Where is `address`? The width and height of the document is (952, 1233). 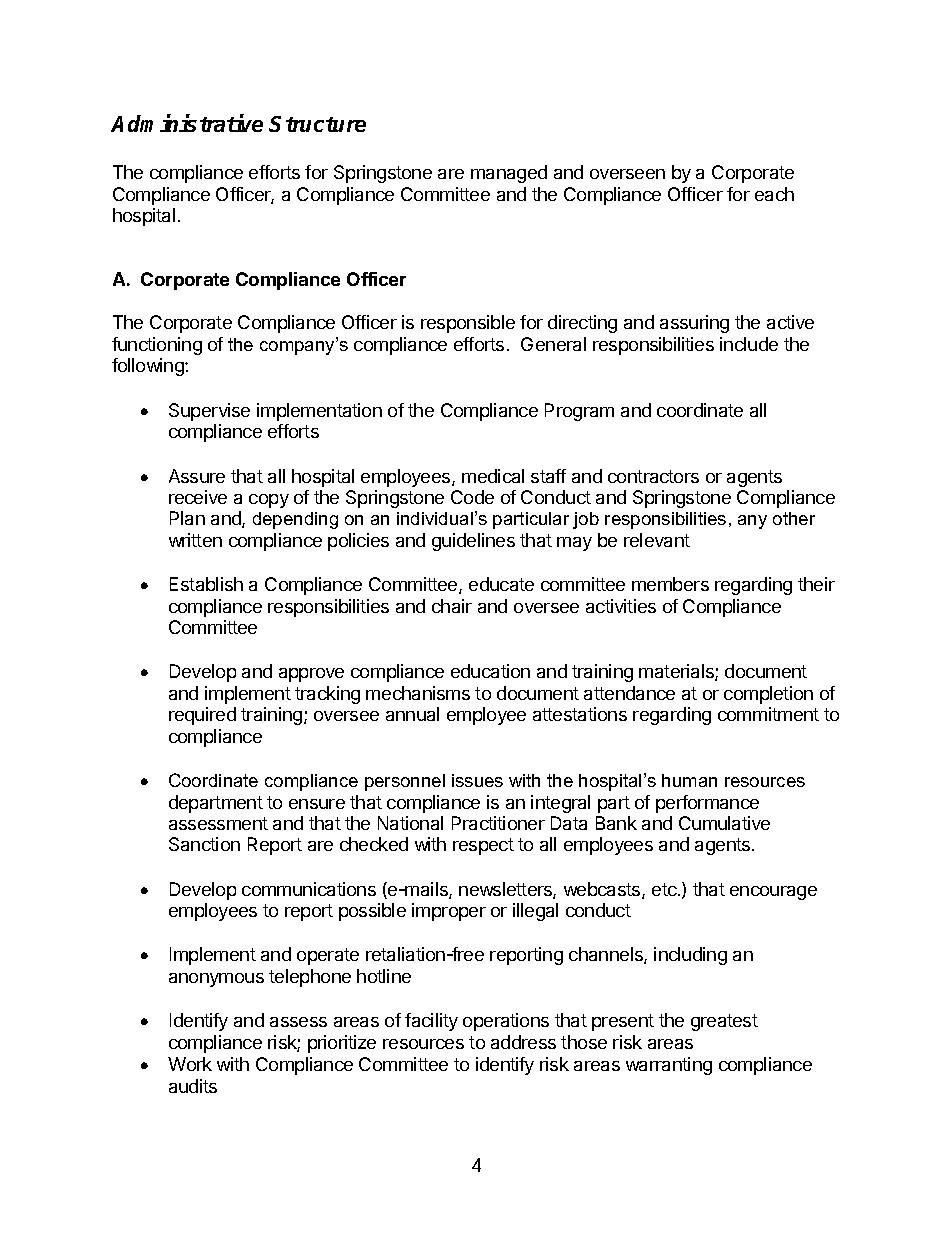
address is located at coordinates (523, 1042).
